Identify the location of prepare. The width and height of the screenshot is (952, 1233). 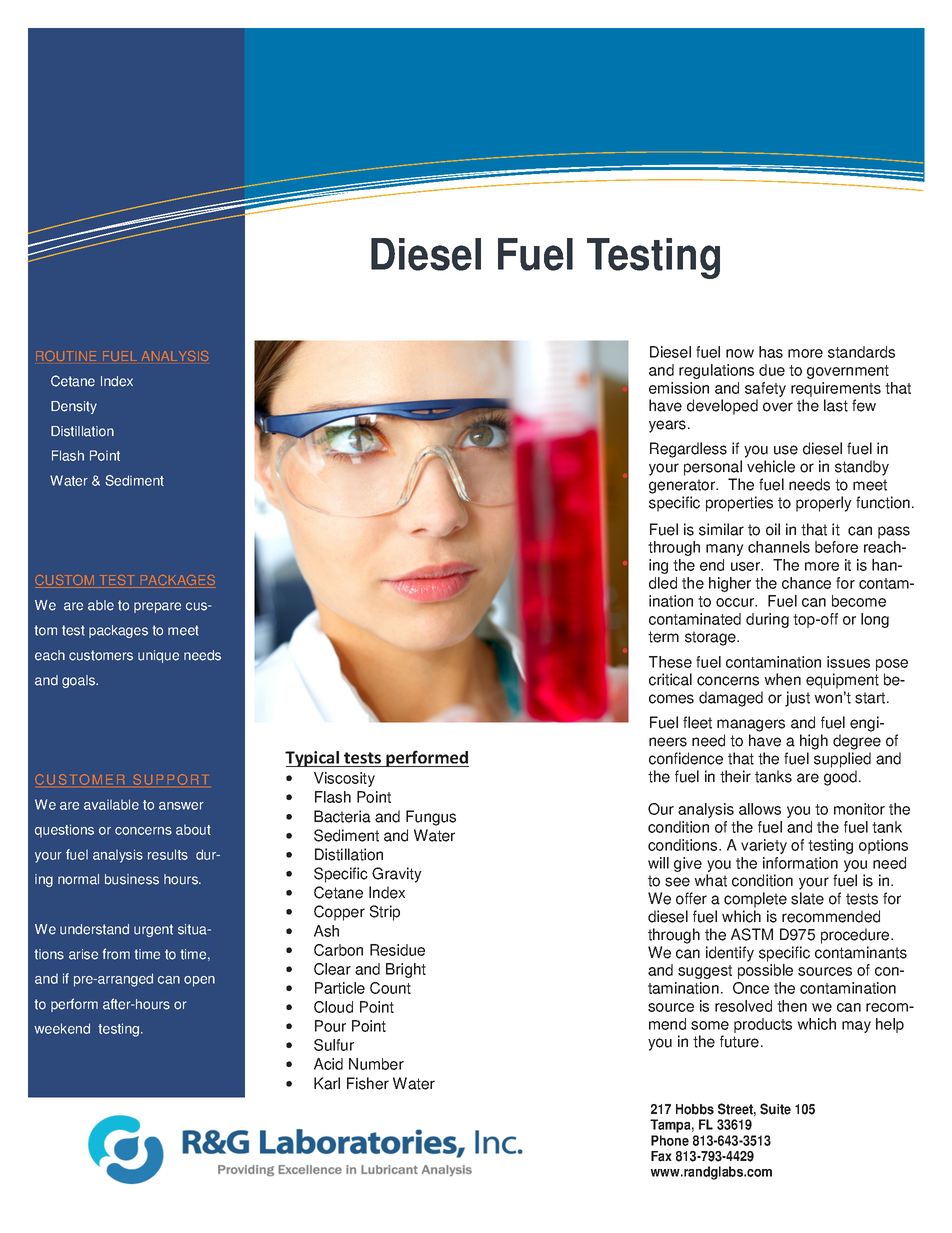
(157, 607).
